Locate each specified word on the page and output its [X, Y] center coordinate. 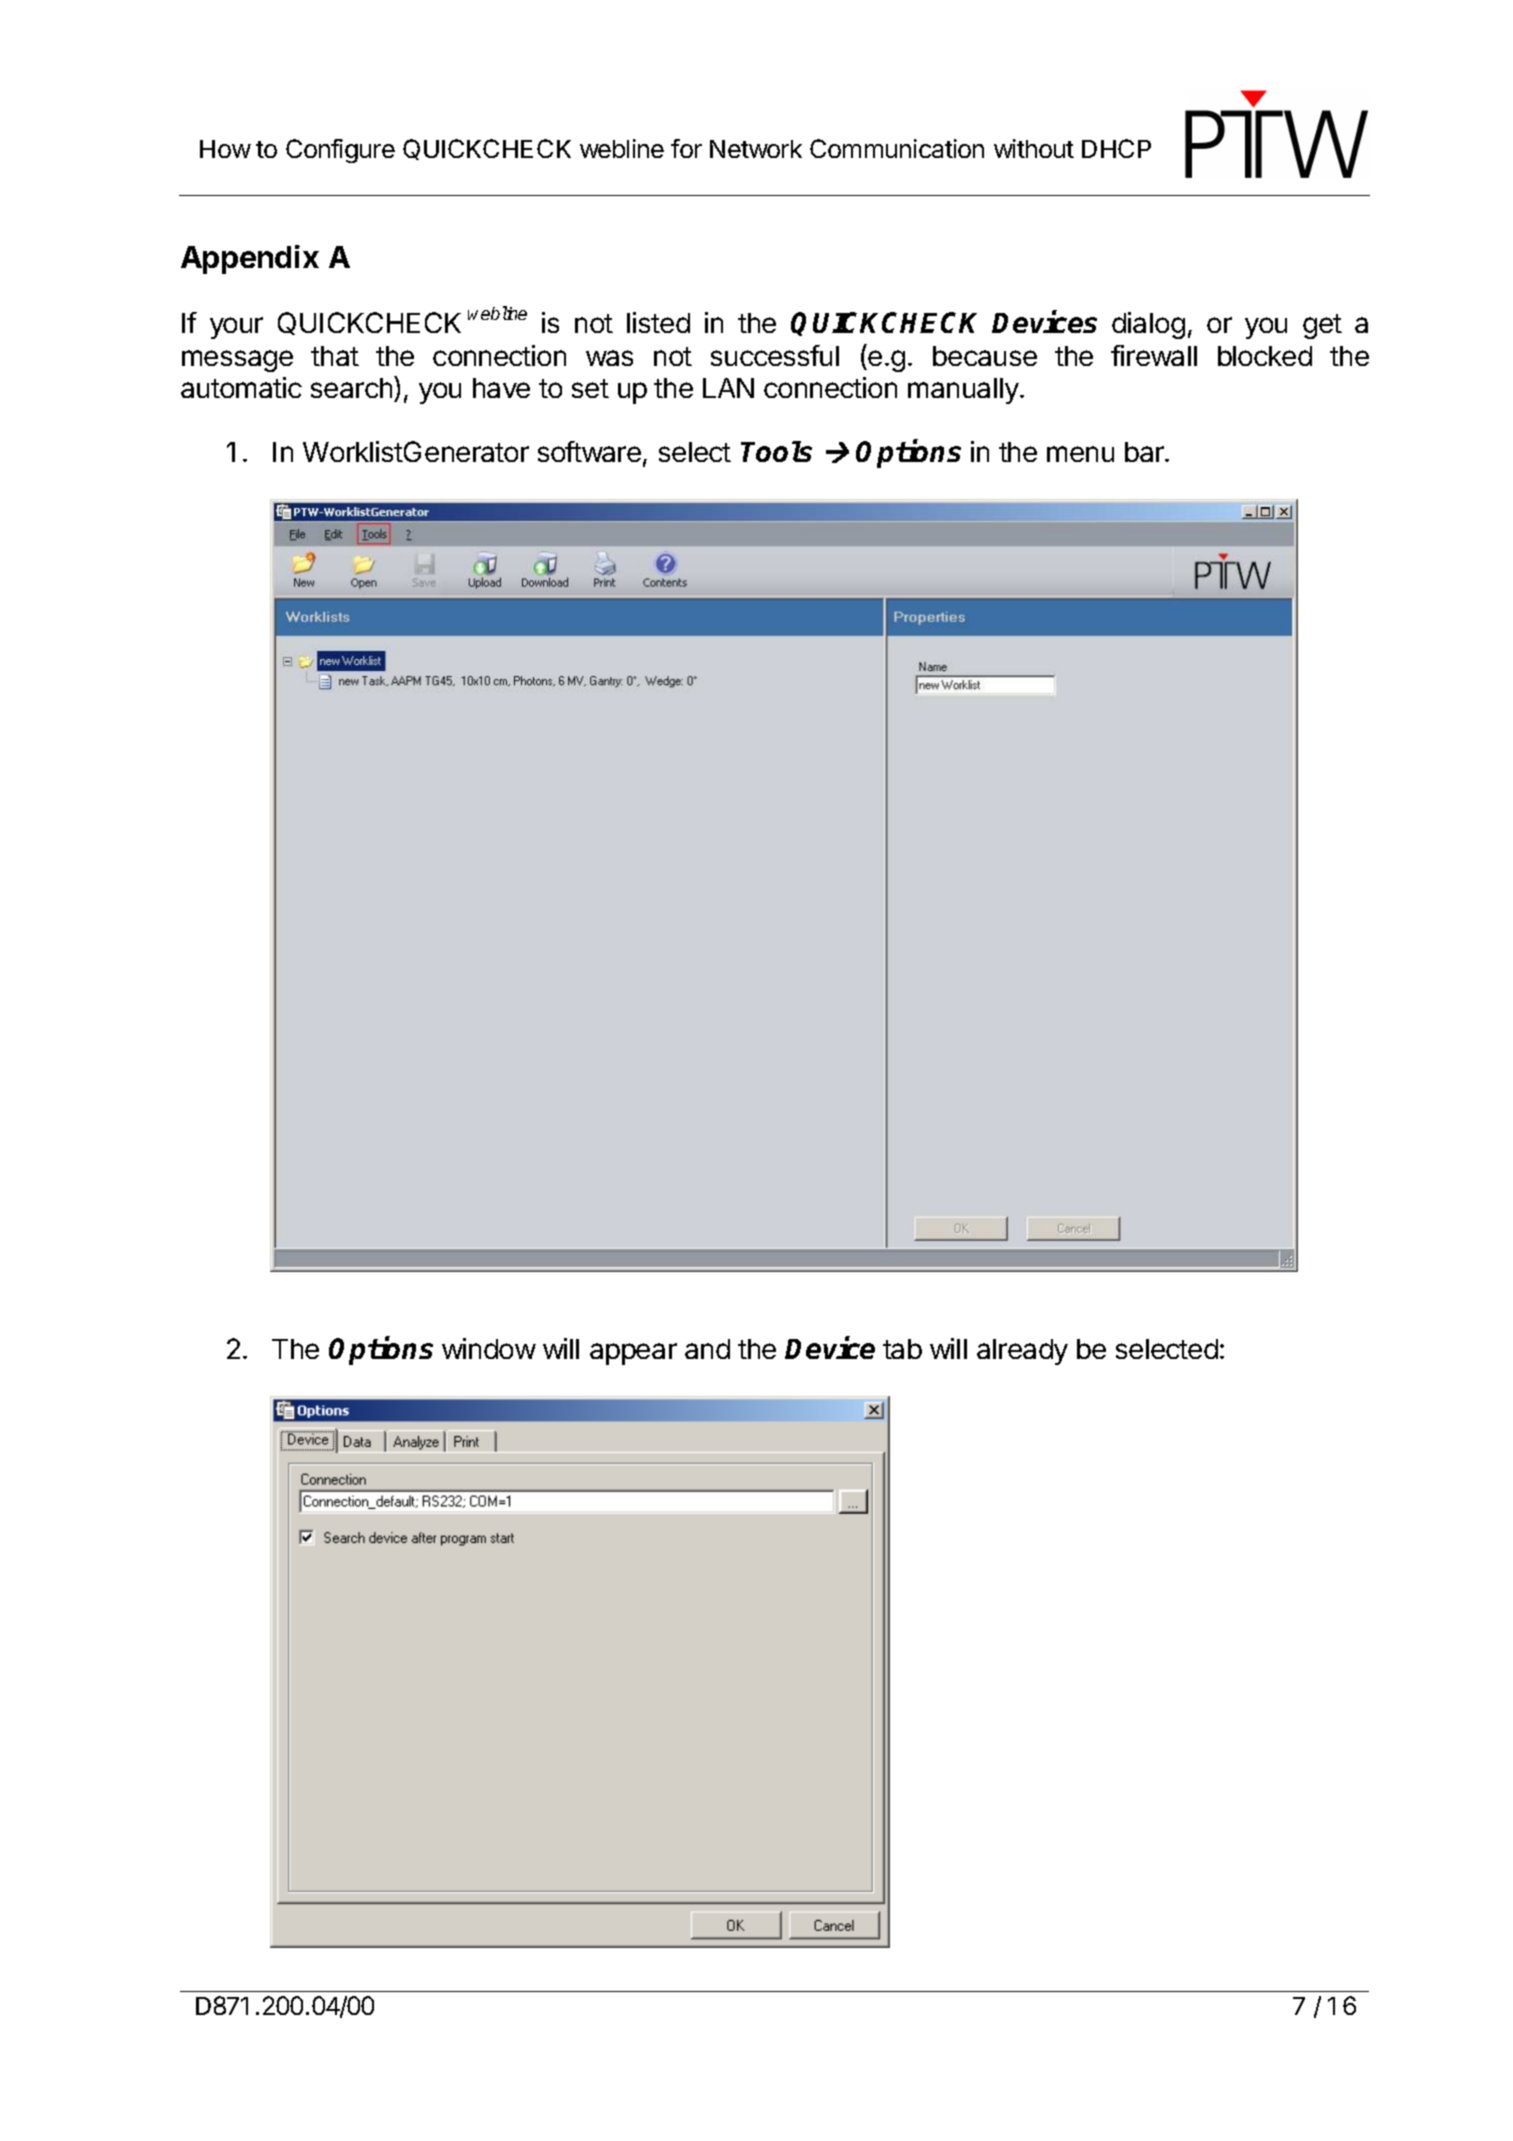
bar [1145, 452]
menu [1080, 454]
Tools [776, 451]
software [589, 451]
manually [964, 391]
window [489, 1348]
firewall [1154, 355]
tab [902, 1349]
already [1022, 1352]
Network [756, 149]
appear [633, 1354]
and [707, 1349]
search [351, 388]
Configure [340, 151]
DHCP [1116, 148]
